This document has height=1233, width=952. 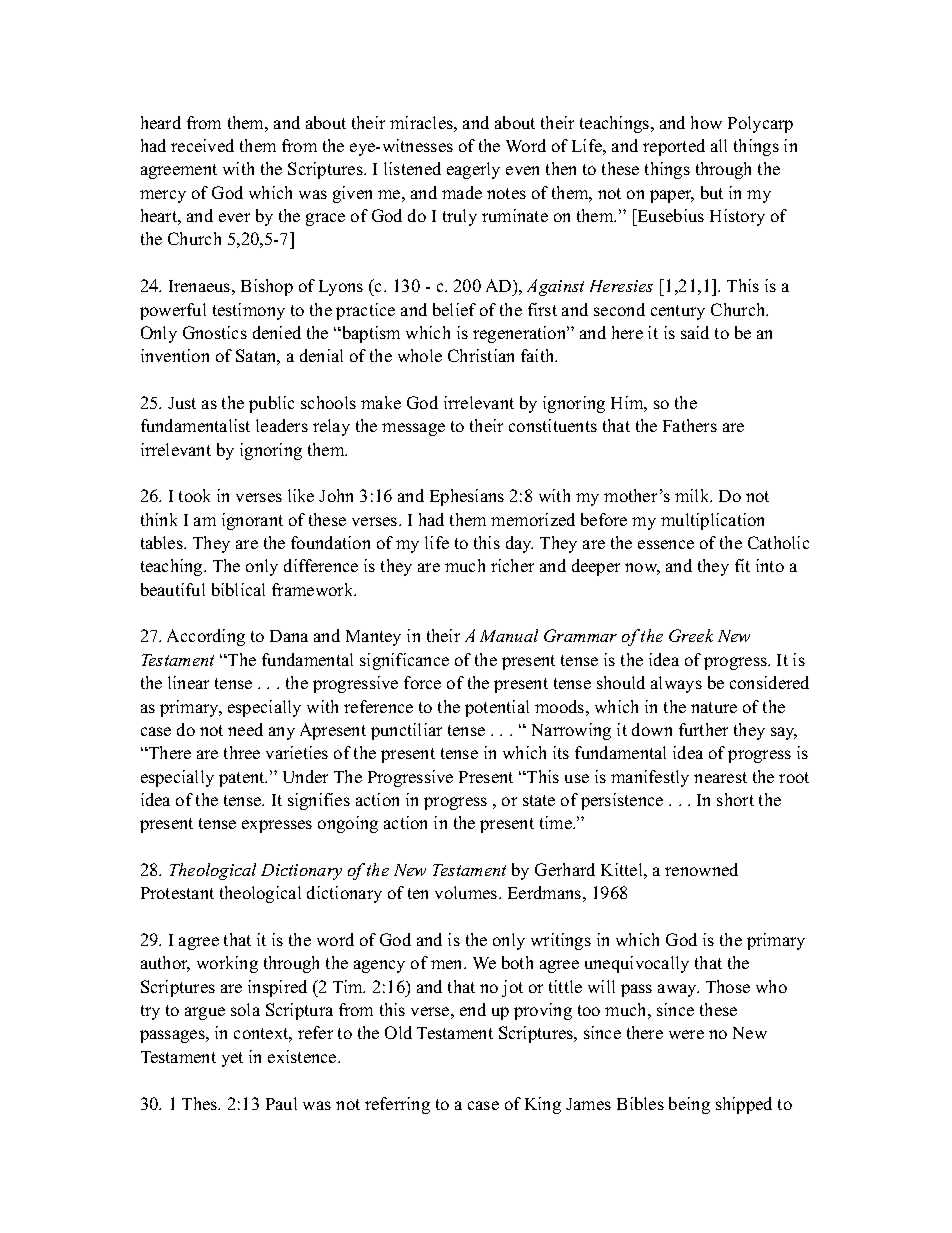 I want to click on biblical, so click(x=238, y=589).
